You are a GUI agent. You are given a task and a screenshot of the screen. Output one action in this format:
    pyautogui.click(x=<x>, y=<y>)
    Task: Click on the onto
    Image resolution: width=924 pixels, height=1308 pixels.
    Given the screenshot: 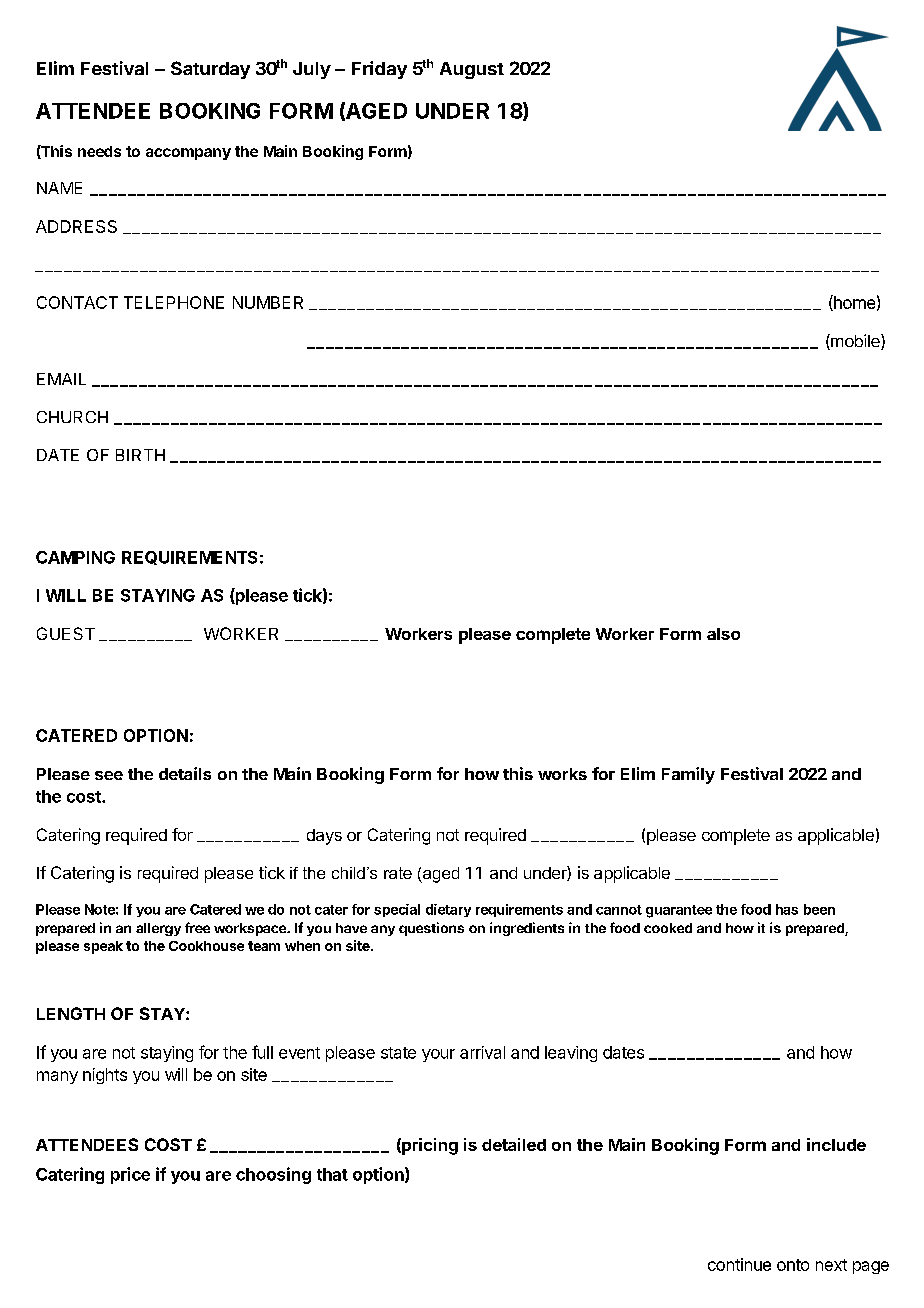 What is the action you would take?
    pyautogui.click(x=793, y=1265)
